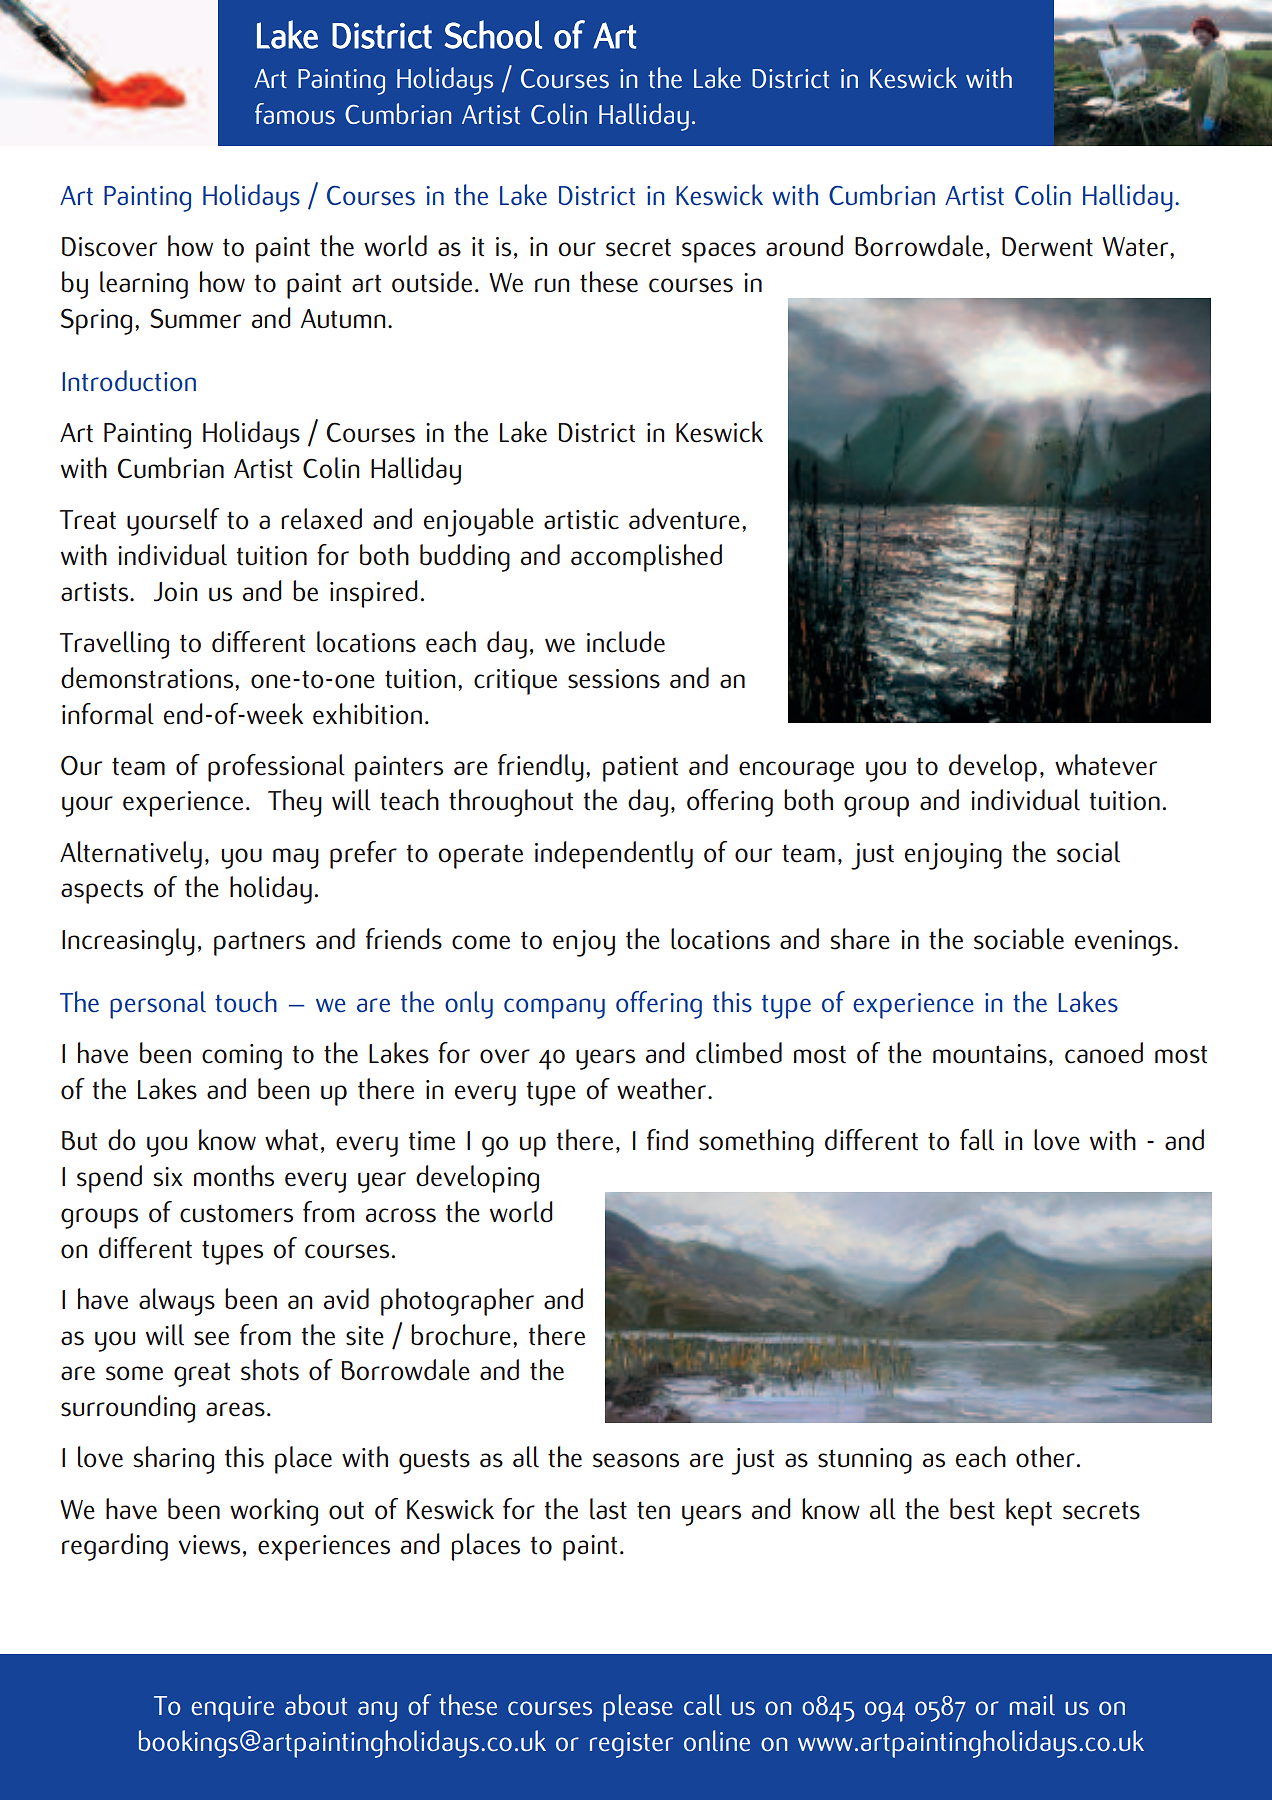 The image size is (1272, 1800). What do you see at coordinates (638, 1708) in the screenshot?
I see `please` at bounding box center [638, 1708].
